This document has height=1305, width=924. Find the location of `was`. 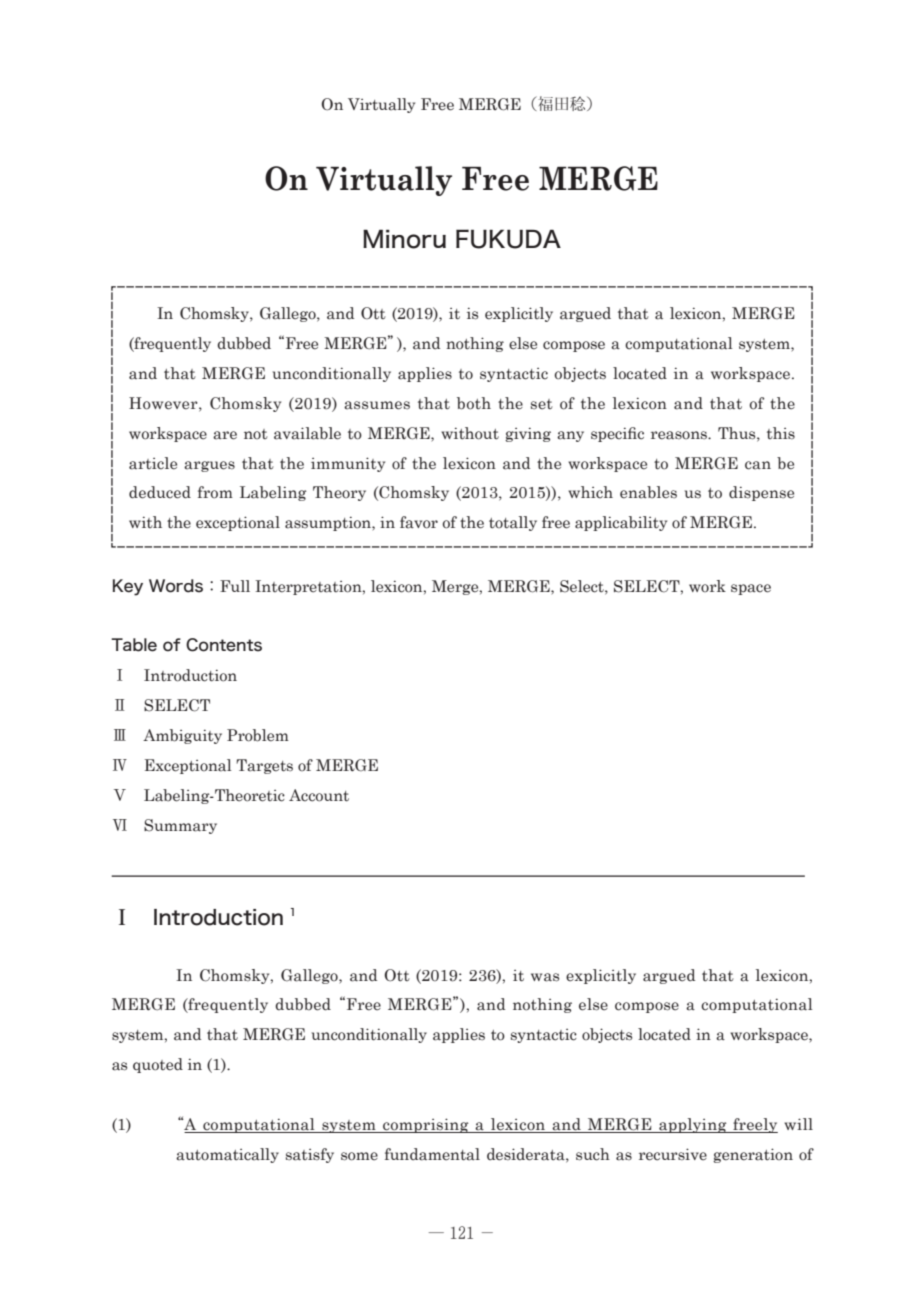

was is located at coordinates (545, 977).
